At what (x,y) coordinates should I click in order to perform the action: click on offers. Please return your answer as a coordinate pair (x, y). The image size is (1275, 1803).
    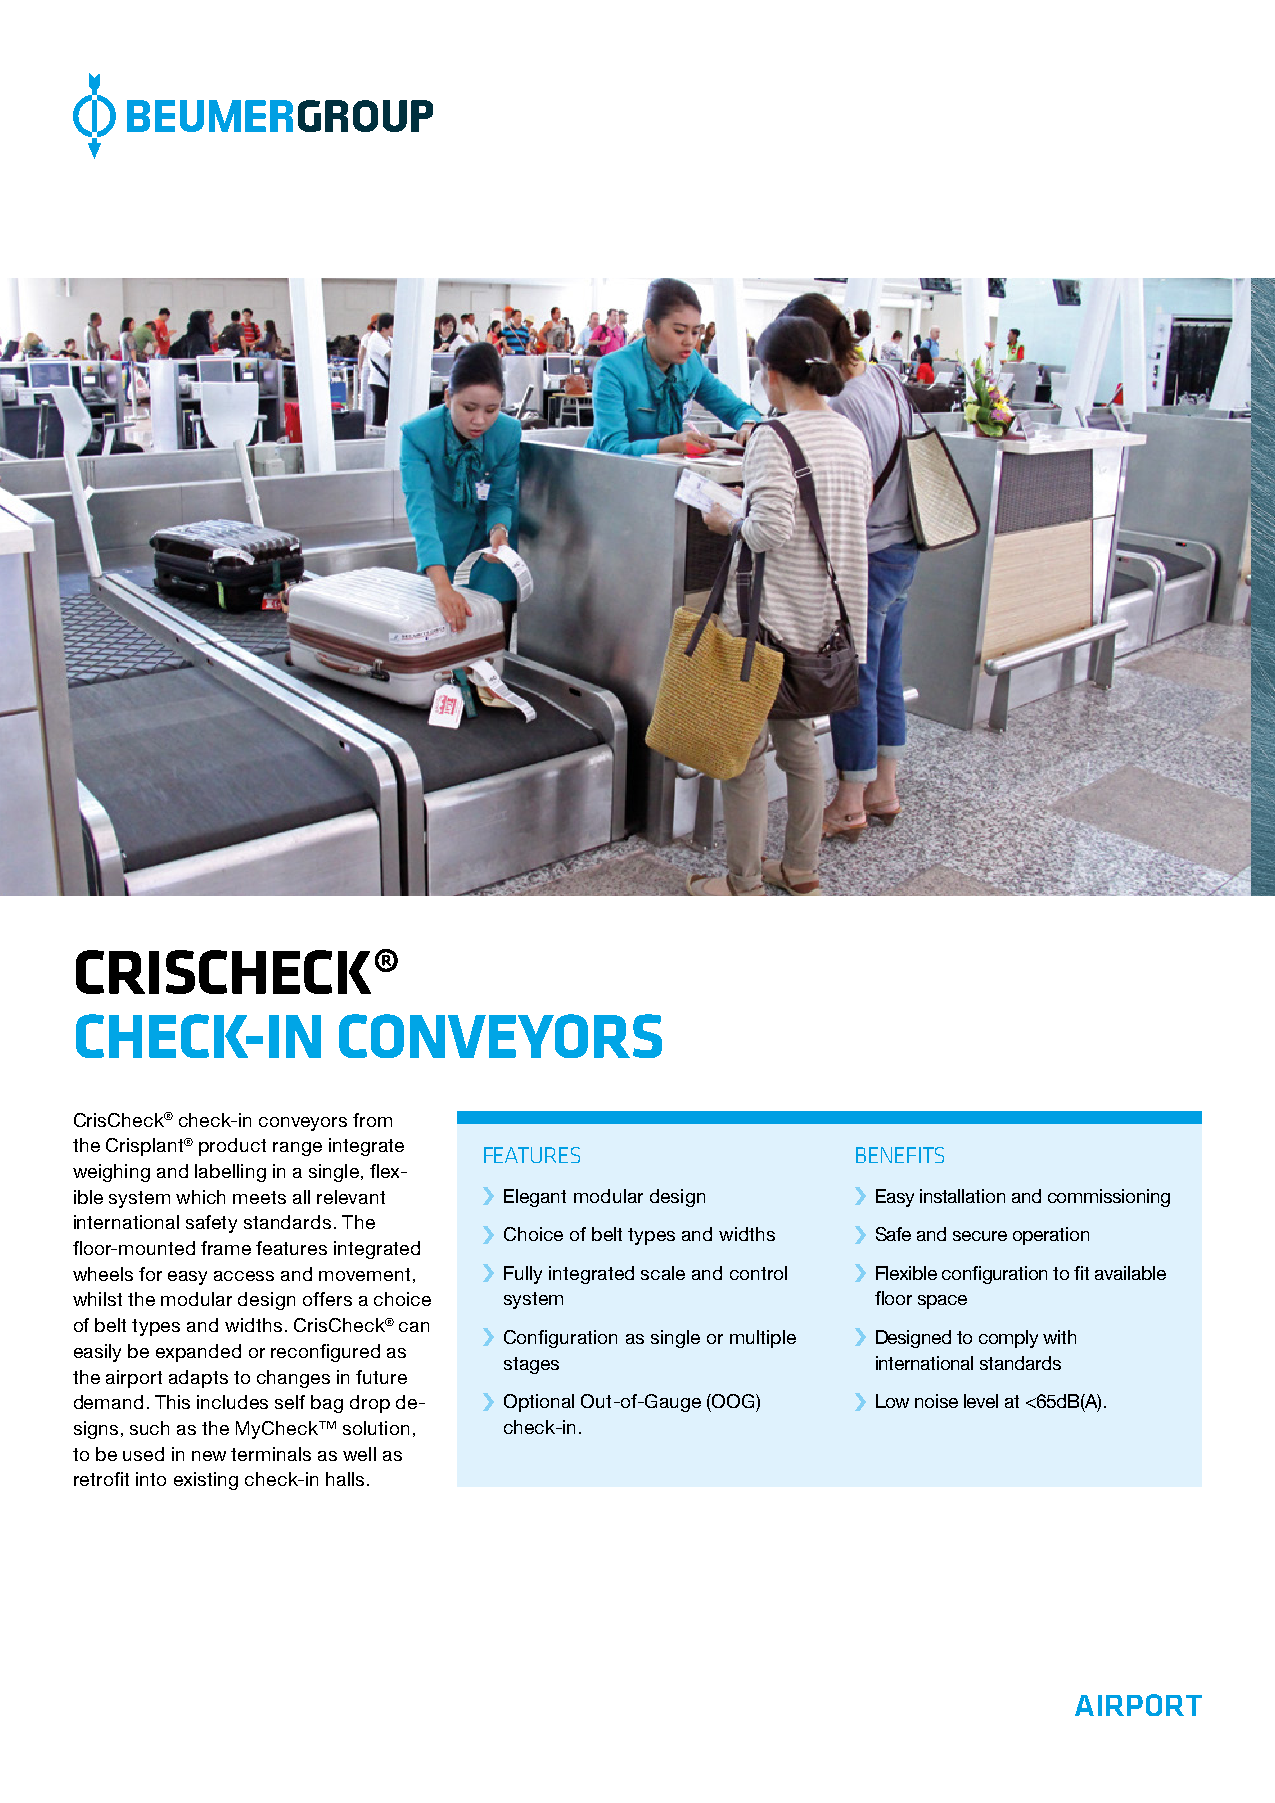
    Looking at the image, I should click on (327, 1299).
